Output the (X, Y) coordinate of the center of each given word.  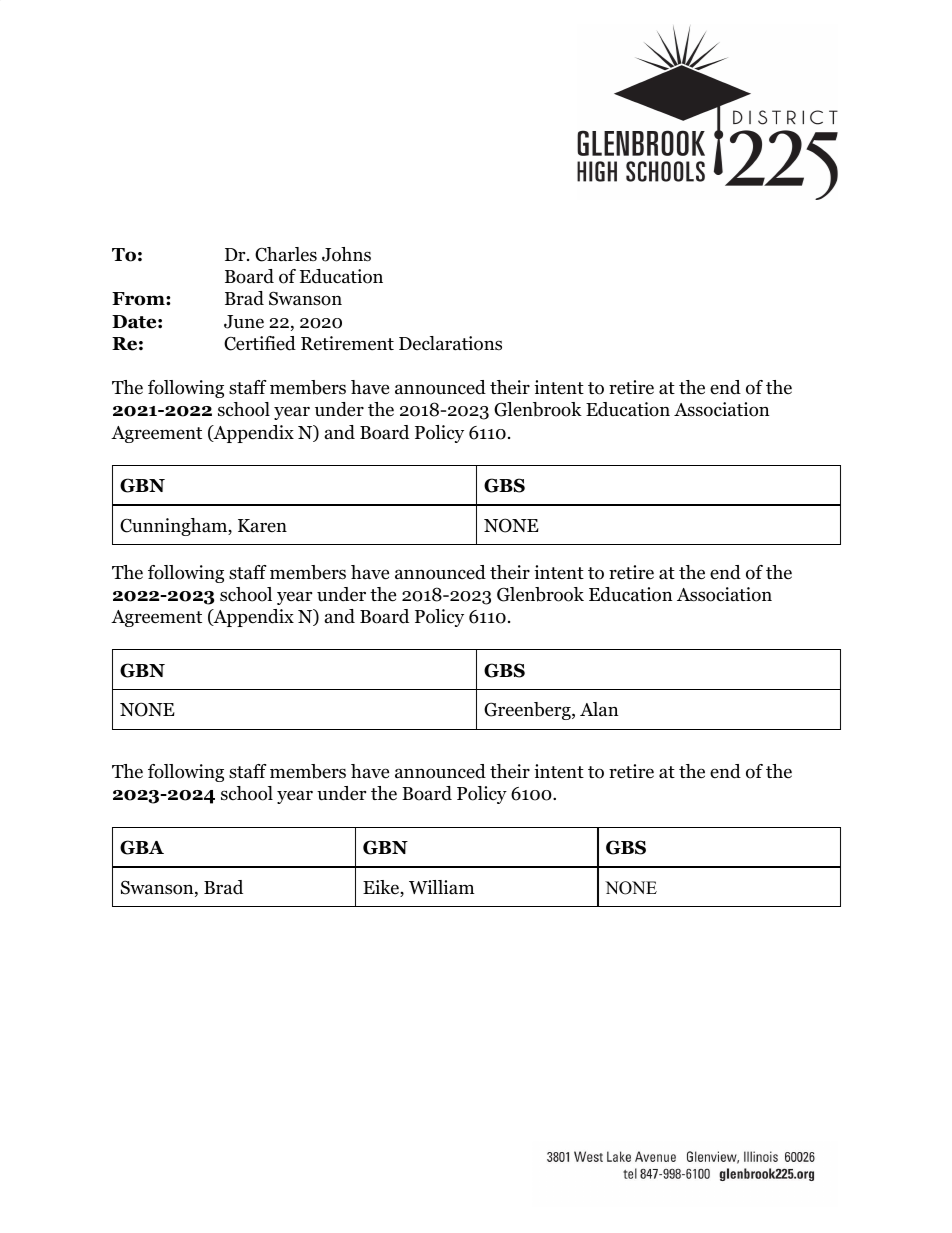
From (139, 299)
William (442, 887)
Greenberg (528, 711)
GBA (142, 847)
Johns (346, 254)
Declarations (450, 343)
